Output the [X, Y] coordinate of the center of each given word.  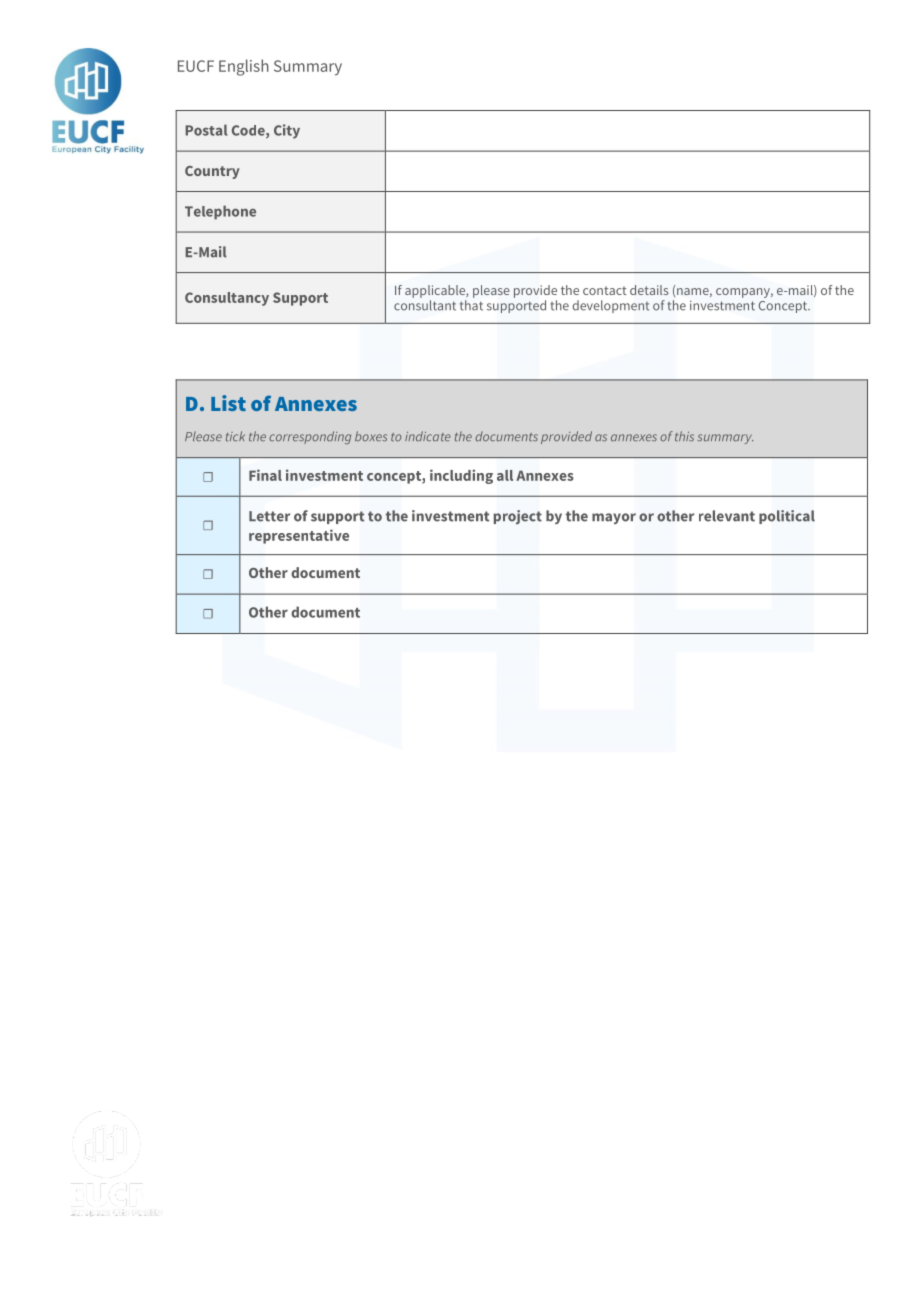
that [471, 305]
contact [605, 290]
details [649, 290]
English [244, 67]
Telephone [220, 212]
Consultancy [227, 299]
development [611, 306]
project [518, 517]
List [228, 403]
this [684, 436]
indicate [428, 436]
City [287, 131]
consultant [425, 305]
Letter [269, 516]
